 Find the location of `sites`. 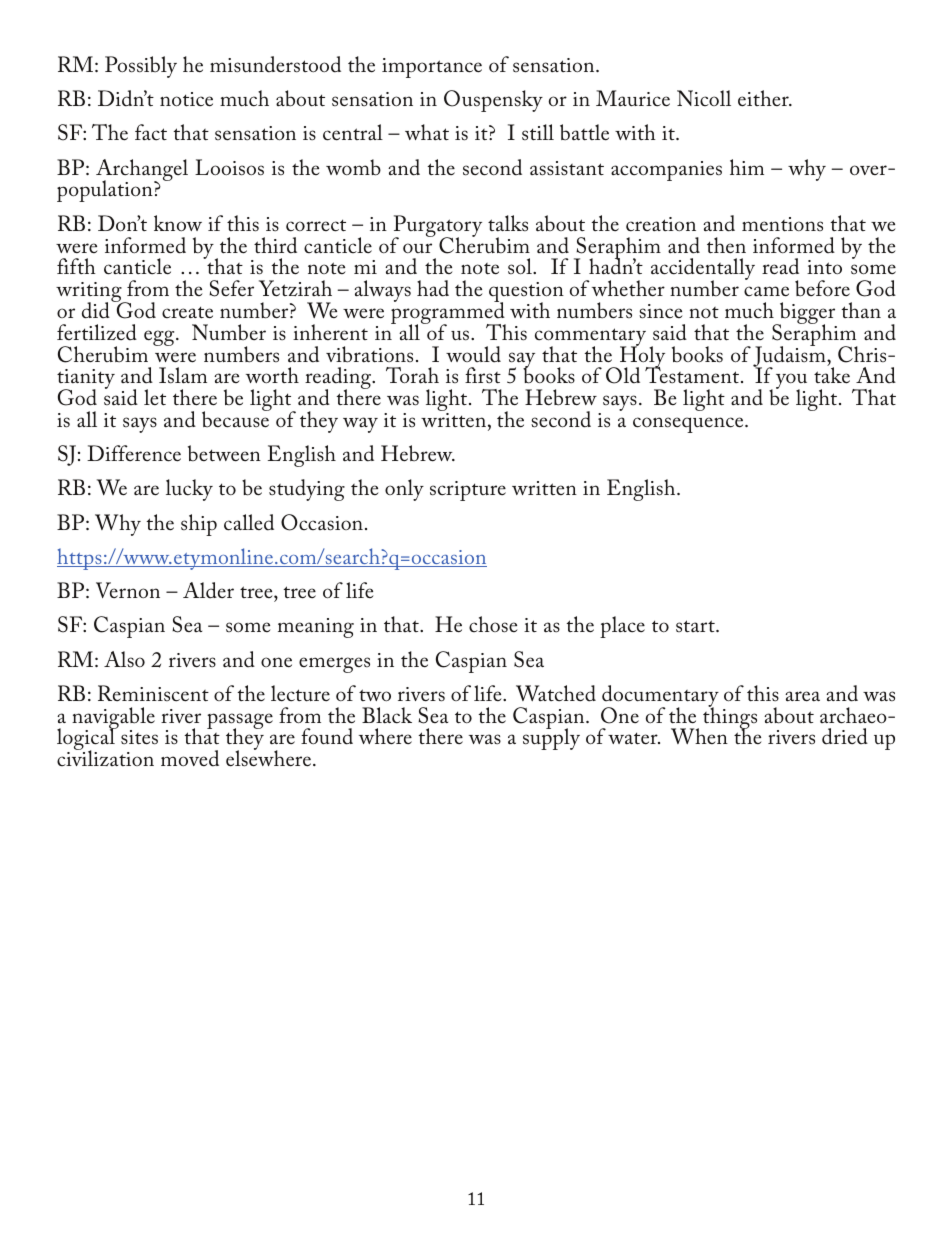

sites is located at coordinates (139, 737).
